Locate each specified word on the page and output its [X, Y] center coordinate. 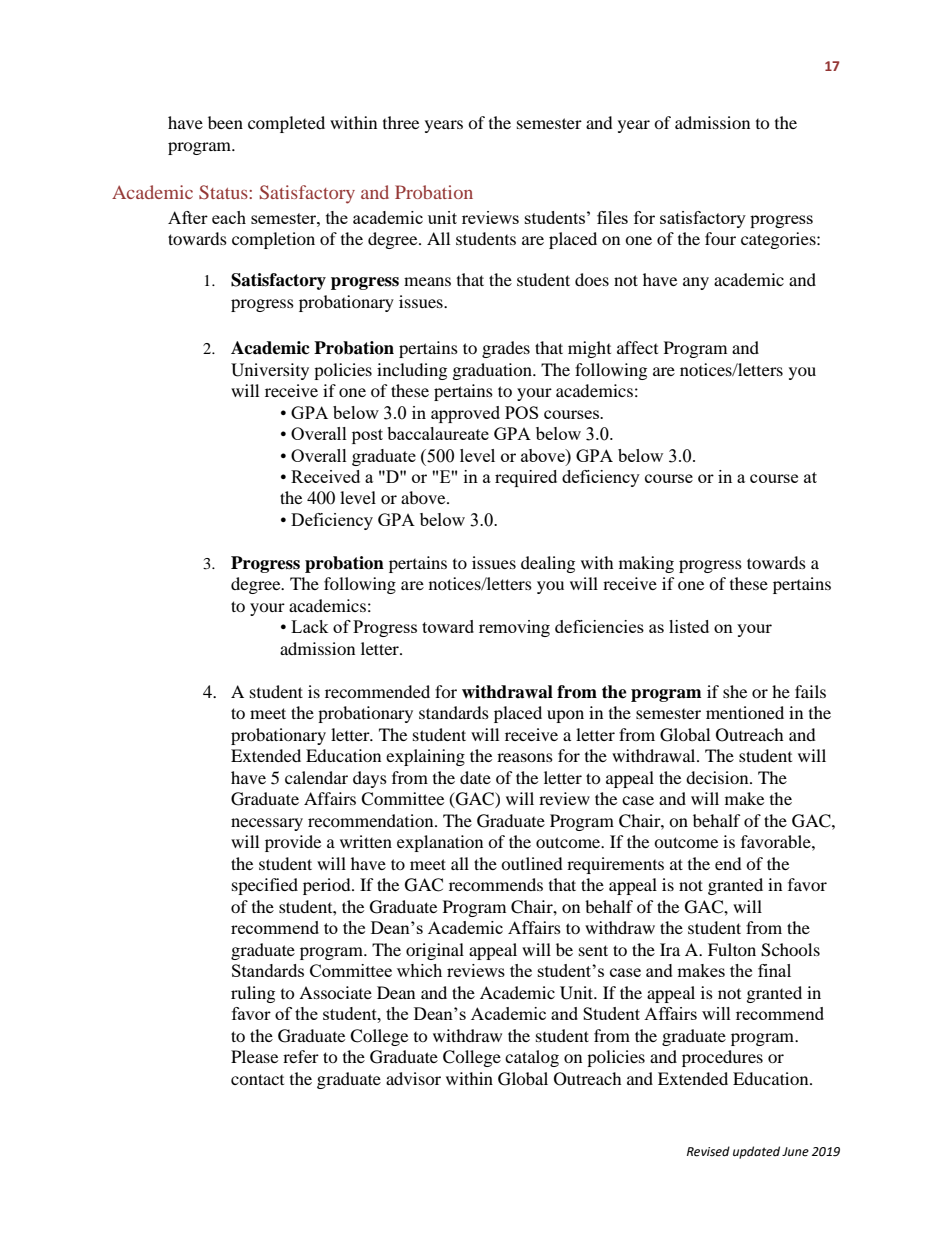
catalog [532, 1058]
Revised [708, 1151]
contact [257, 1079]
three [401, 122]
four [720, 238]
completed [286, 124]
